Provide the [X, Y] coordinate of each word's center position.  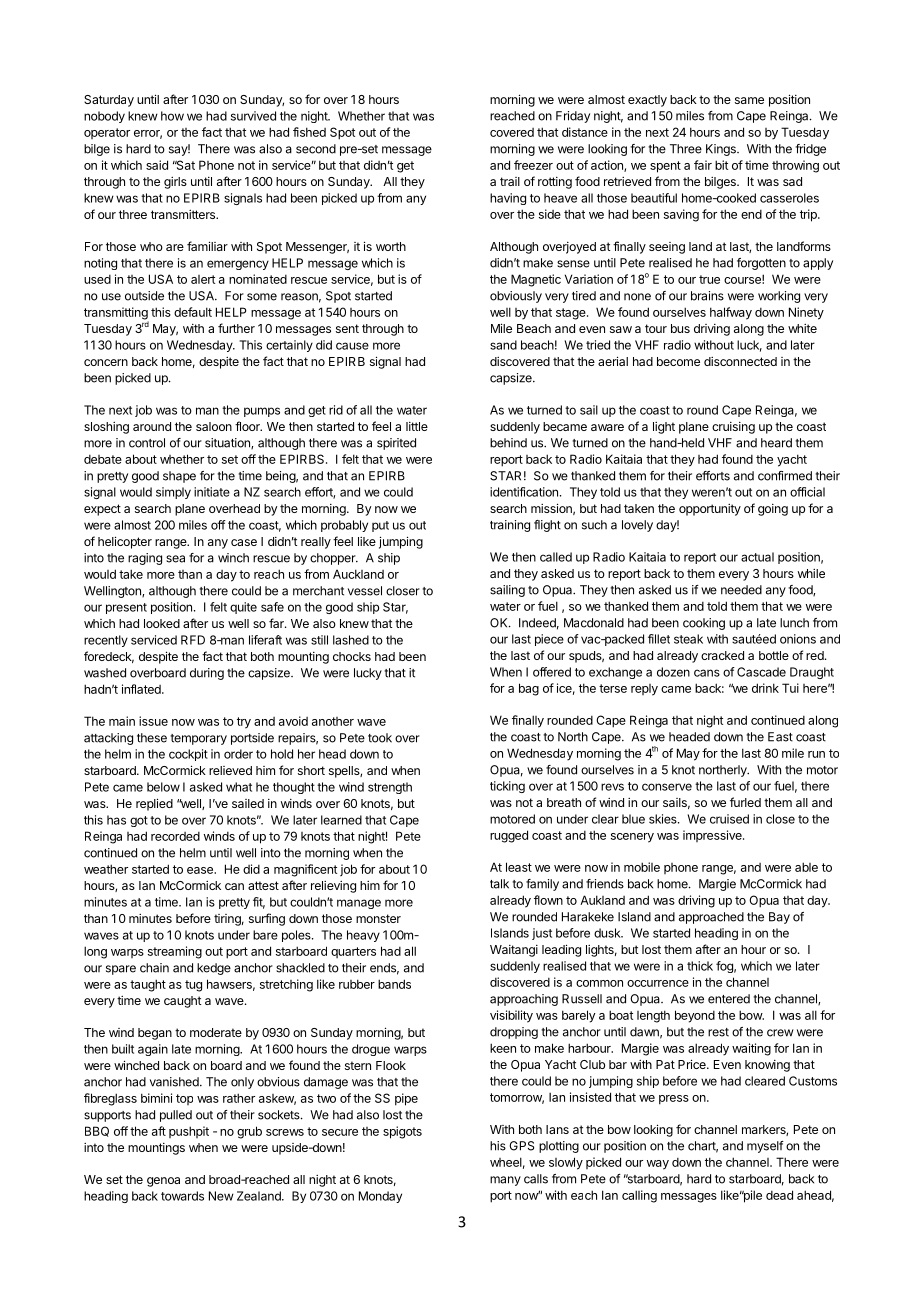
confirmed [785, 476]
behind [508, 443]
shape [179, 477]
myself [765, 1147]
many [505, 1181]
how [172, 116]
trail [510, 181]
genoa [163, 1182]
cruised [729, 819]
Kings [722, 150]
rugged [509, 836]
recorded [175, 836]
